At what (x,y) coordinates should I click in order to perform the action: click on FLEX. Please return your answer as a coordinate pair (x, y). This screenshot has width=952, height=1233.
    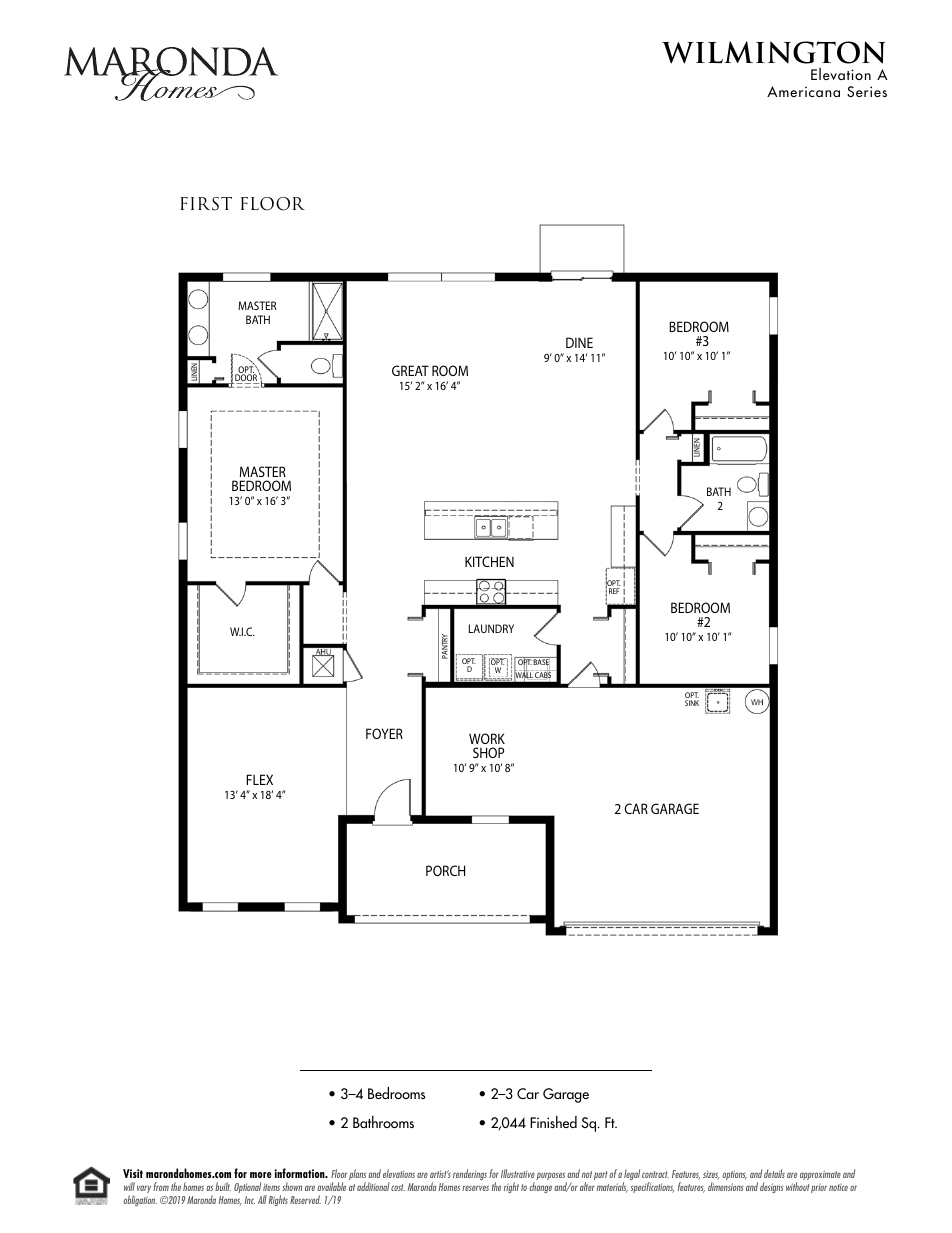
    Looking at the image, I should click on (259, 779).
